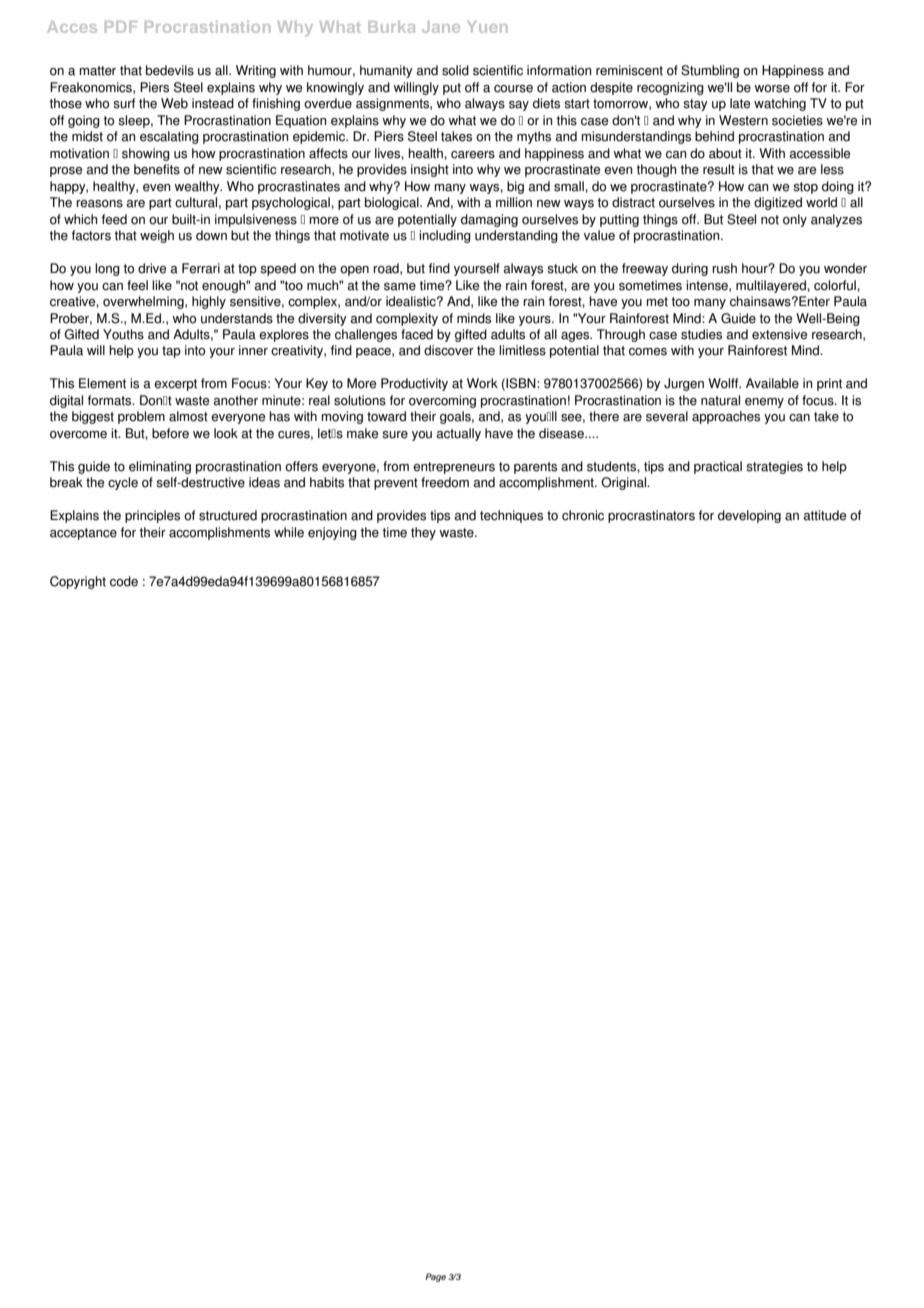 Image resolution: width=924 pixels, height=1308 pixels. What do you see at coordinates (174, 103) in the screenshot?
I see `Web` at bounding box center [174, 103].
